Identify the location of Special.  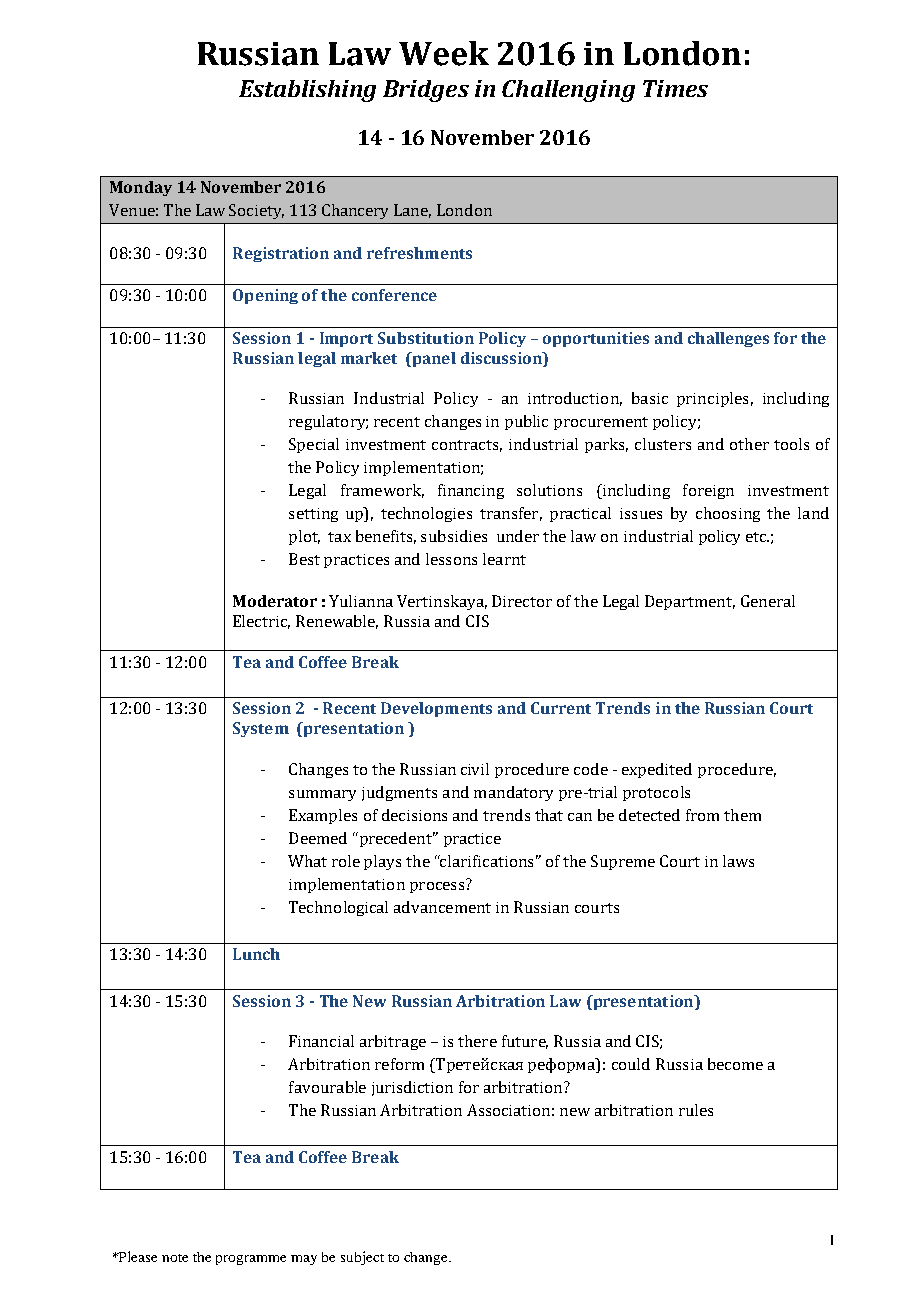
(314, 445).
